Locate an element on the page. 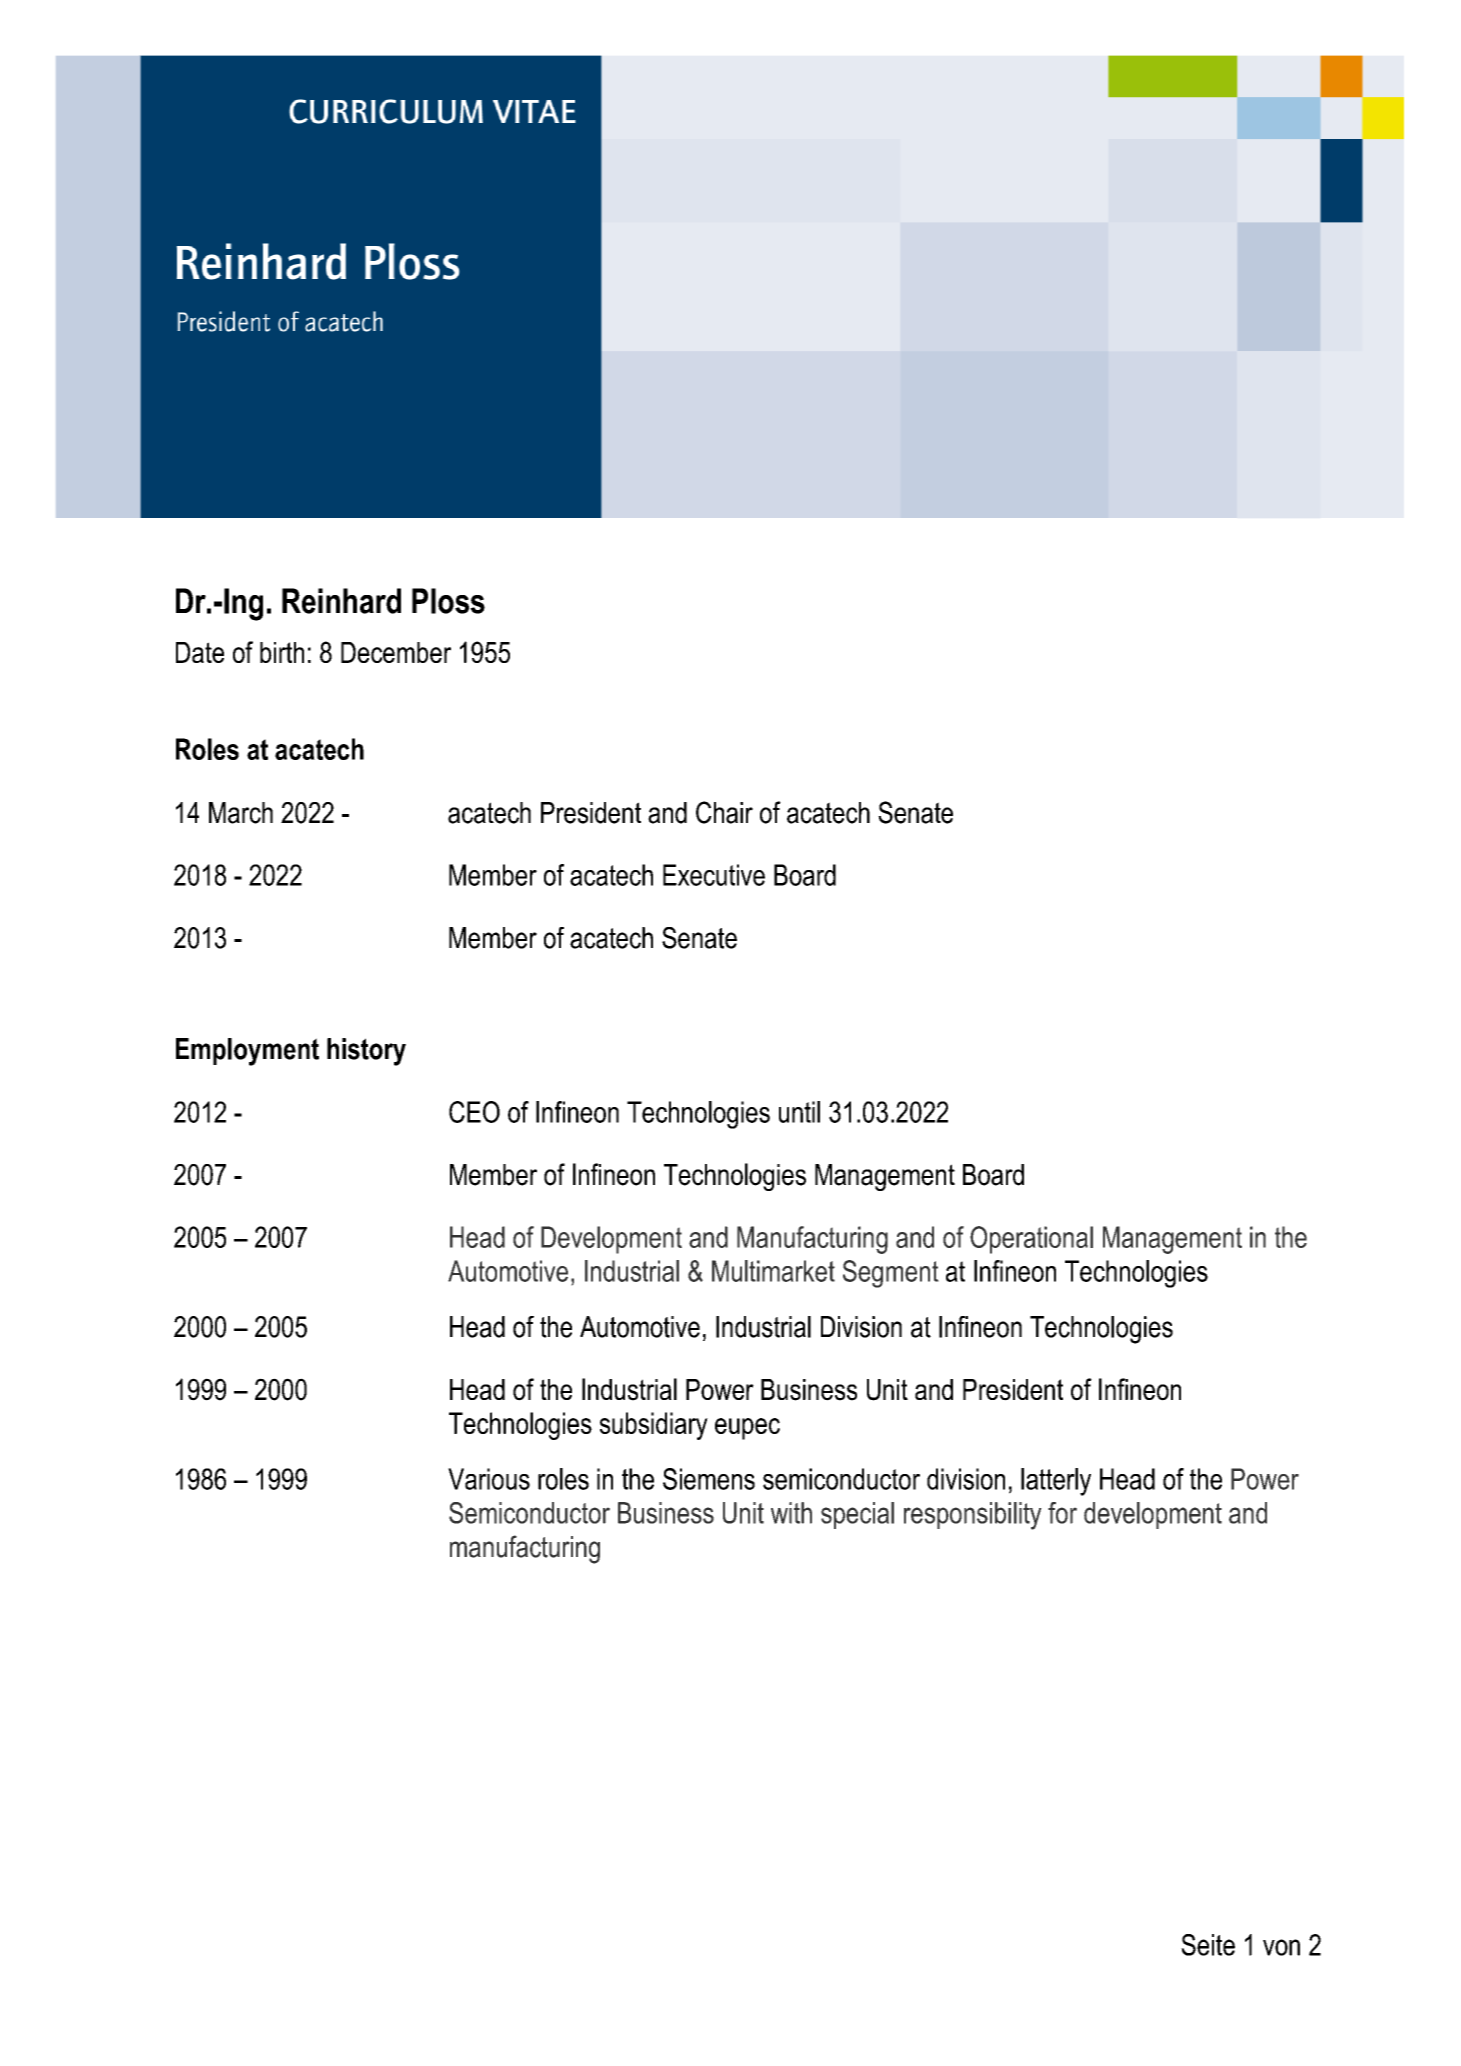  Operational is located at coordinates (1031, 1240).
